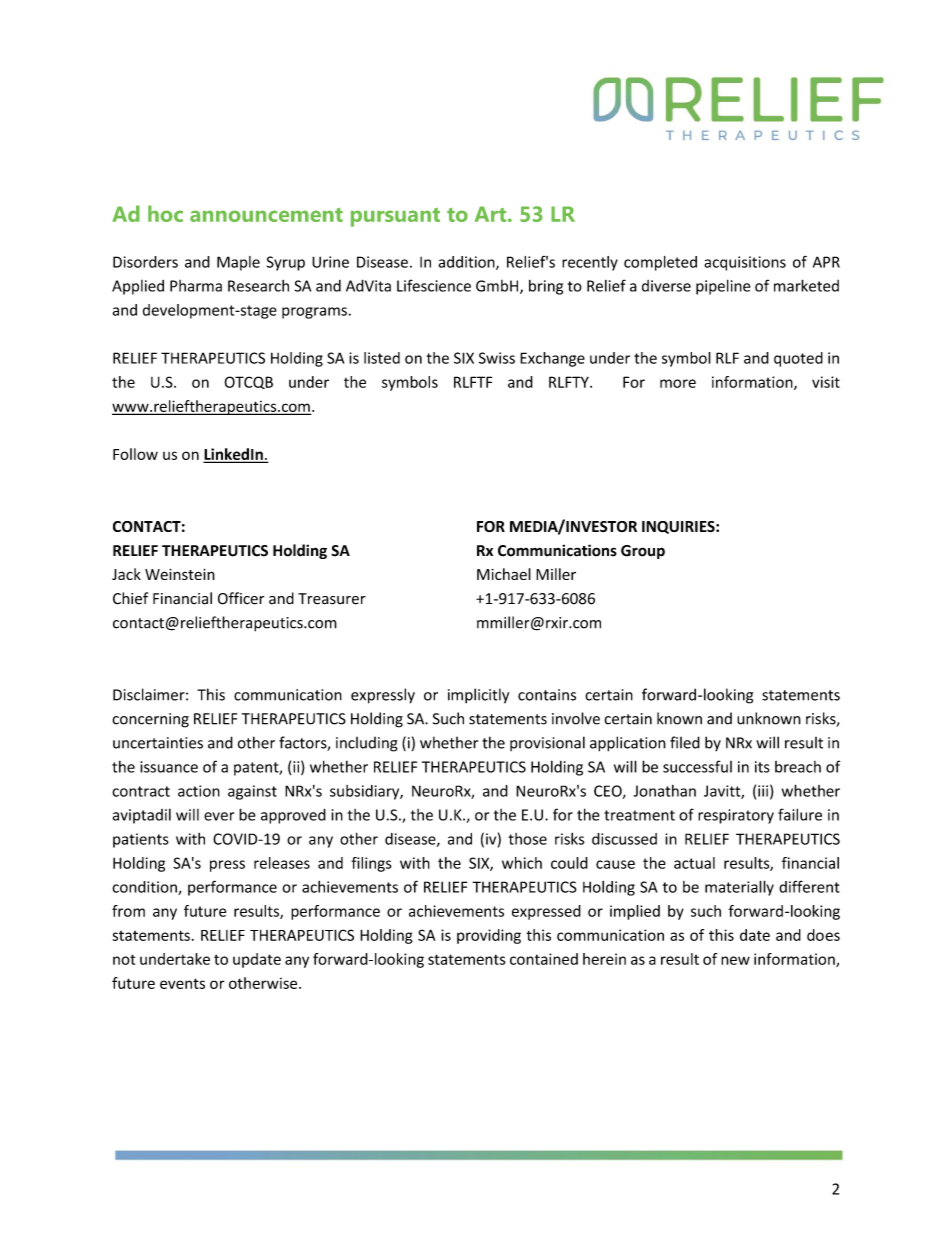 The height and width of the screenshot is (1233, 952). Describe the element at coordinates (528, 839) in the screenshot. I see `those` at that location.
